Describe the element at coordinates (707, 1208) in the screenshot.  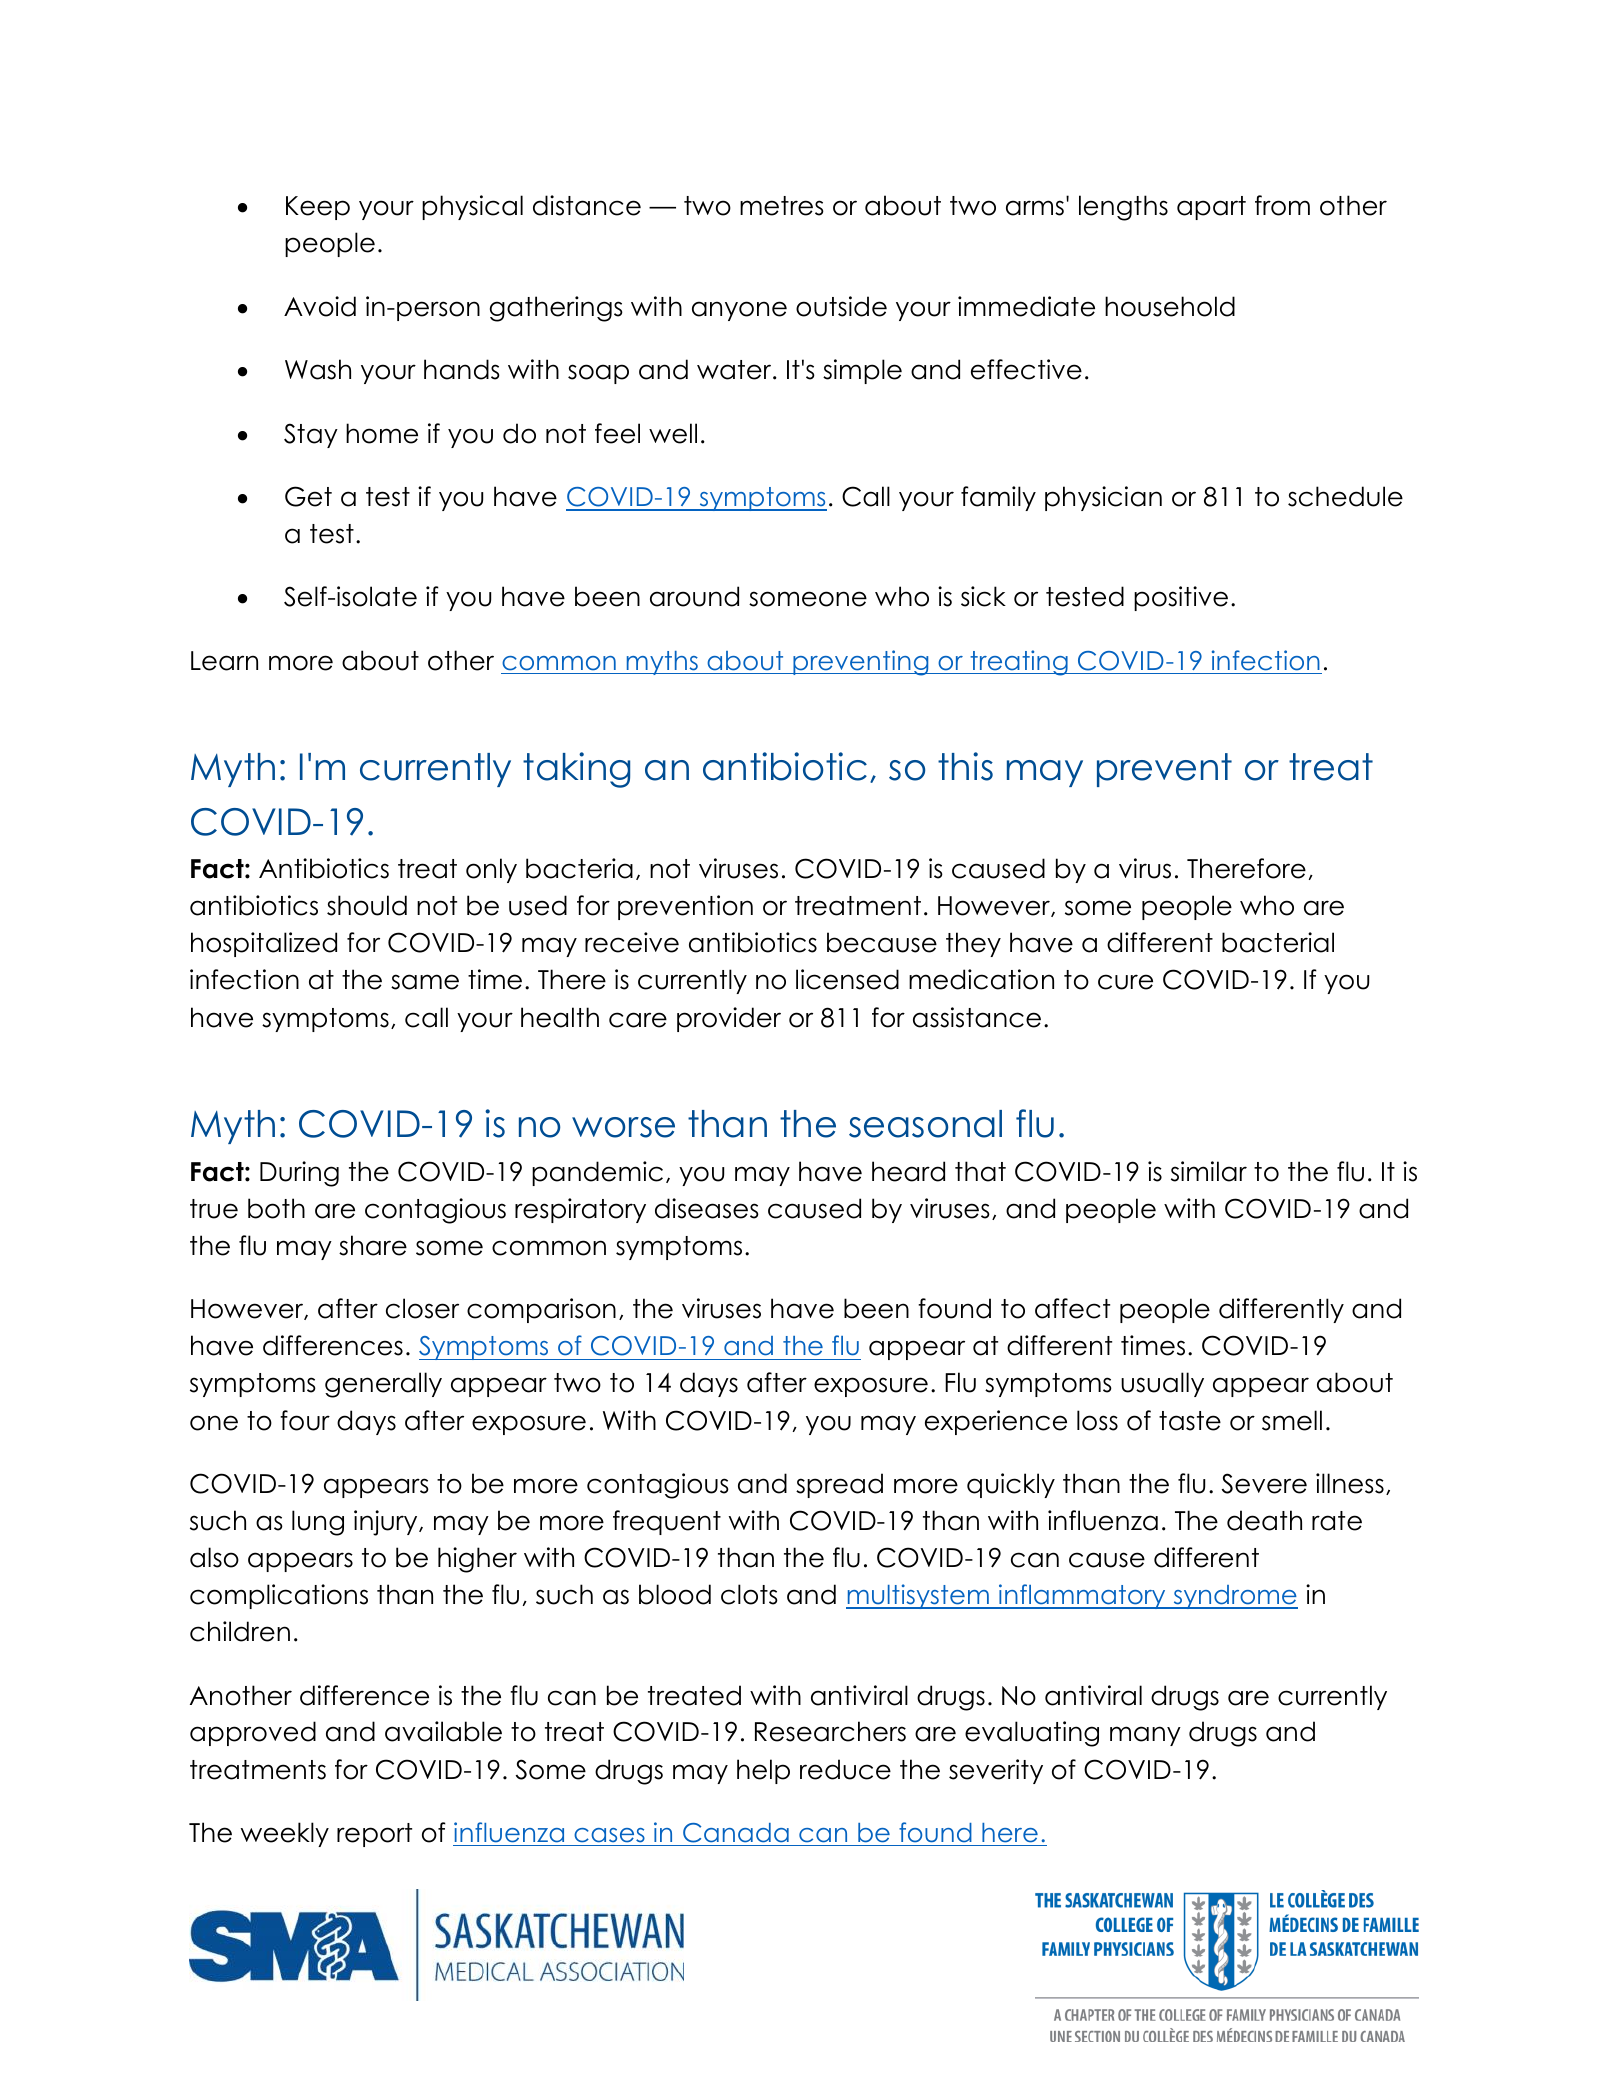
I see `diseases` at that location.
